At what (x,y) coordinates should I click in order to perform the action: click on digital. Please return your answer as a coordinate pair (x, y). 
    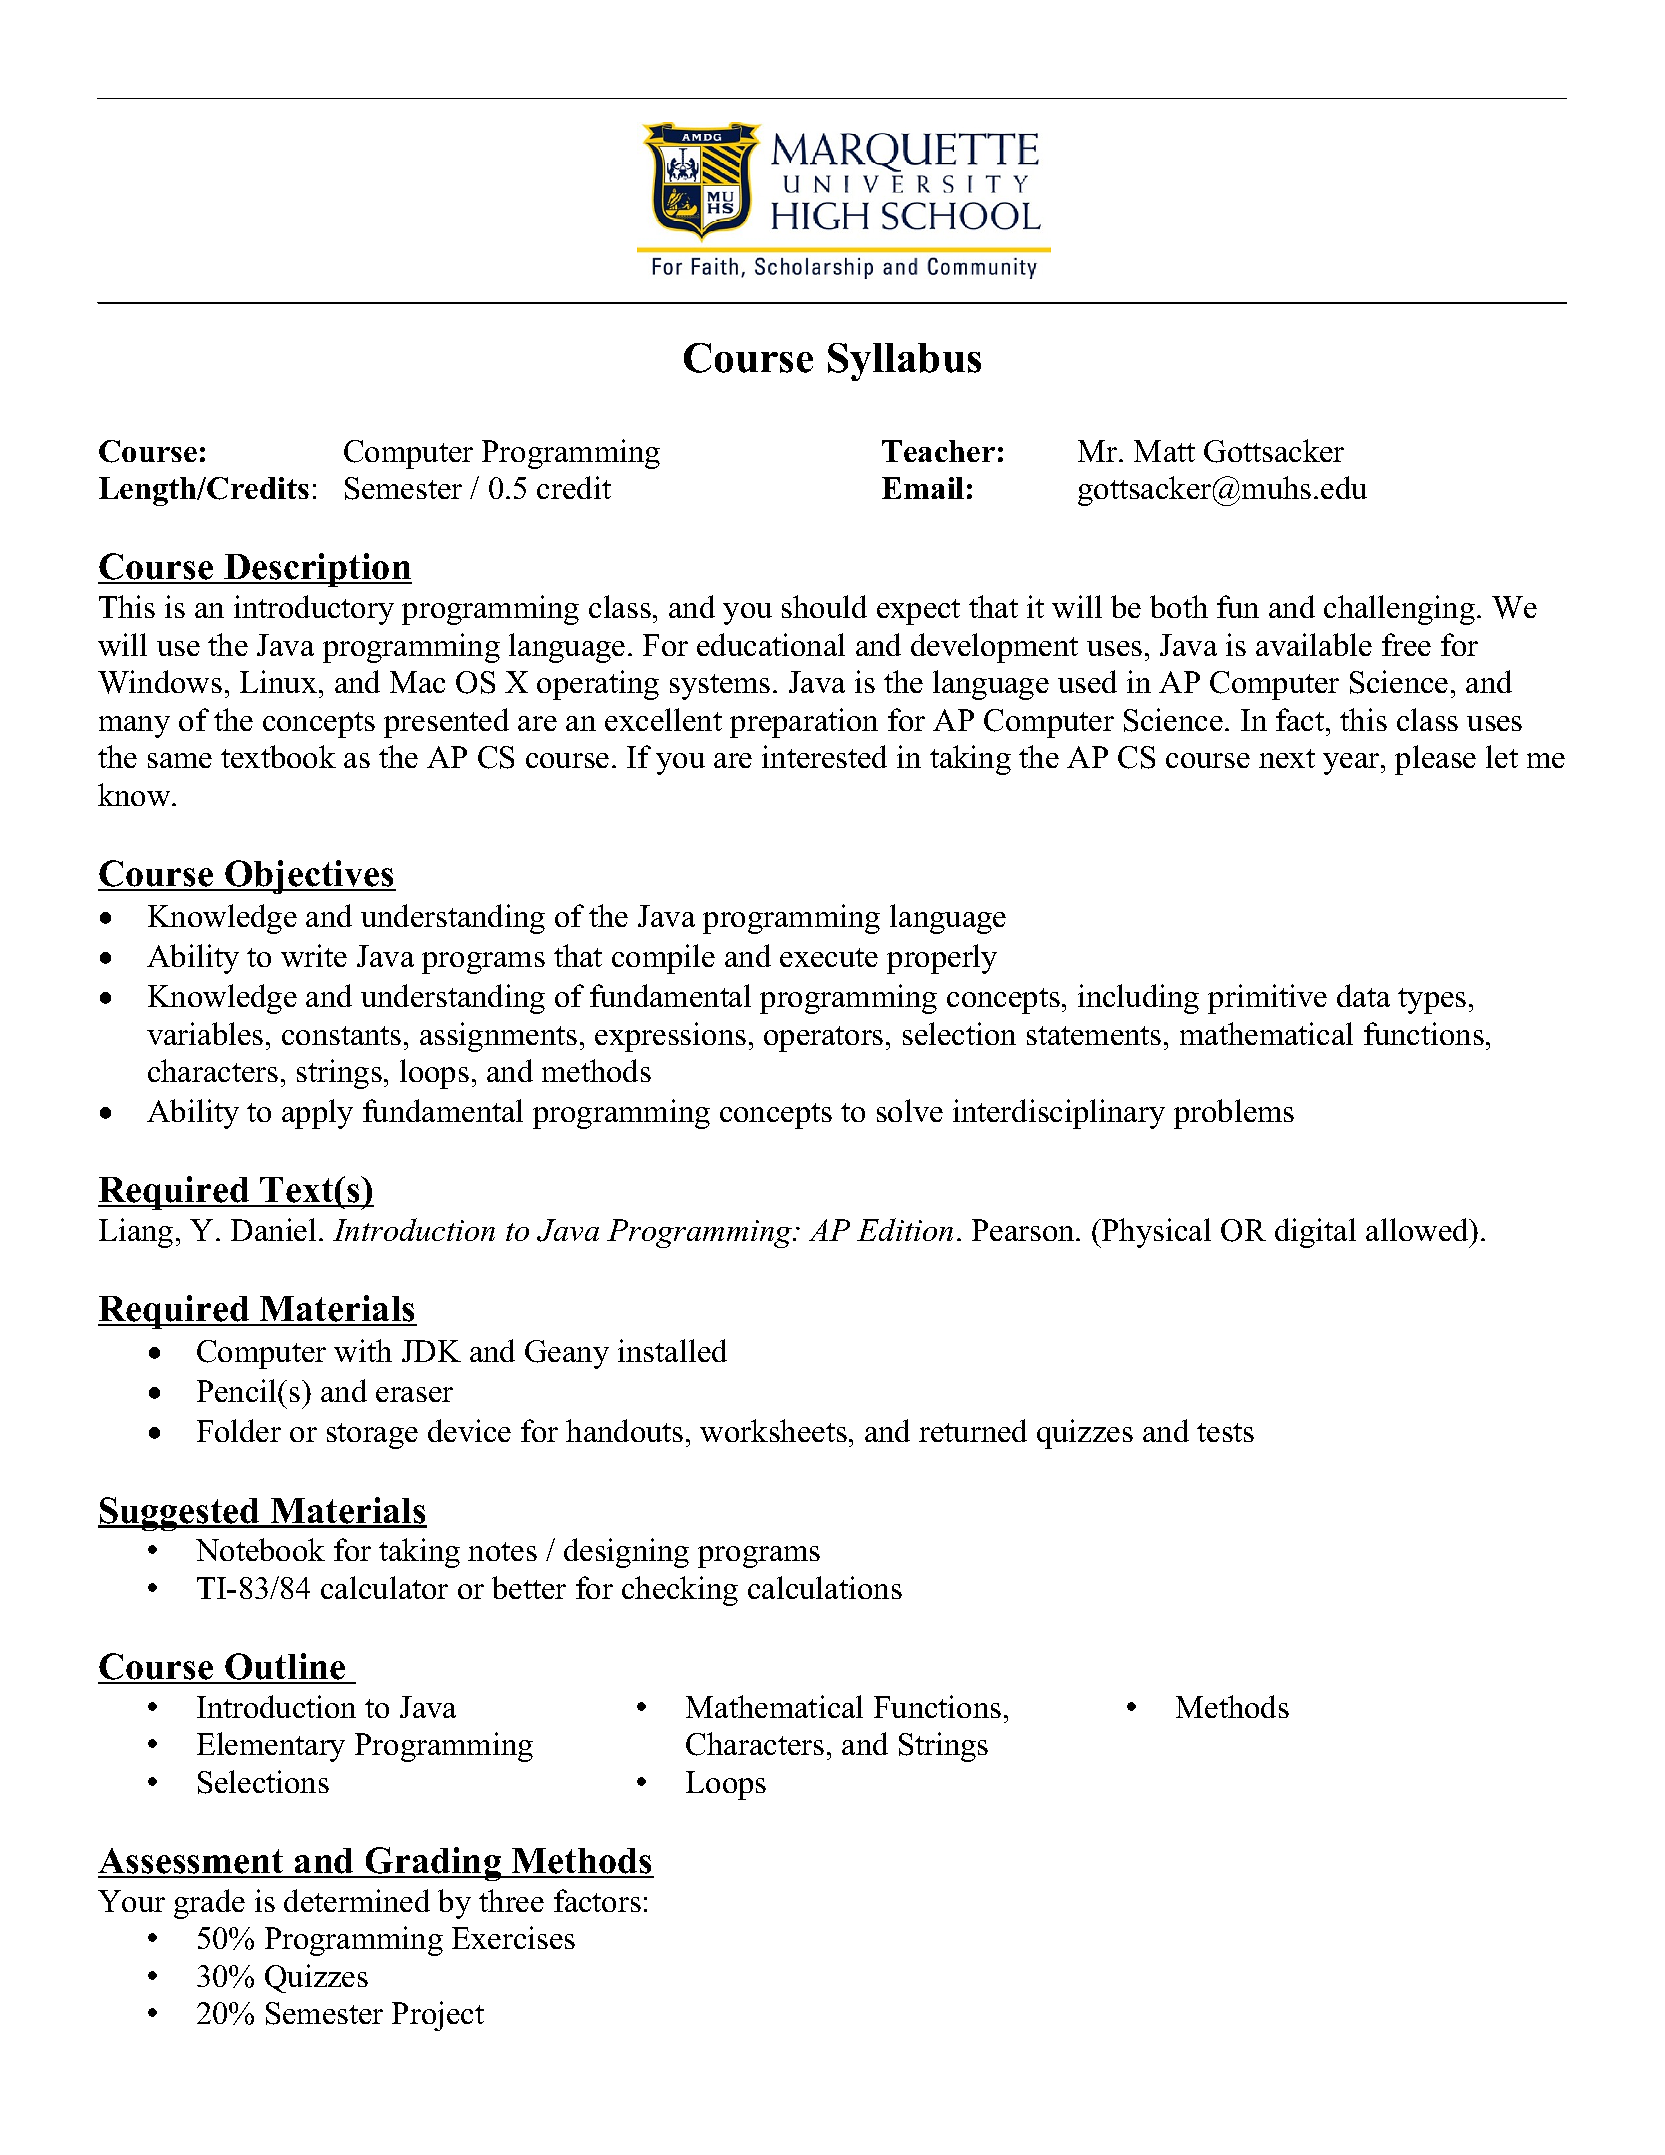
    Looking at the image, I should click on (1315, 1233).
